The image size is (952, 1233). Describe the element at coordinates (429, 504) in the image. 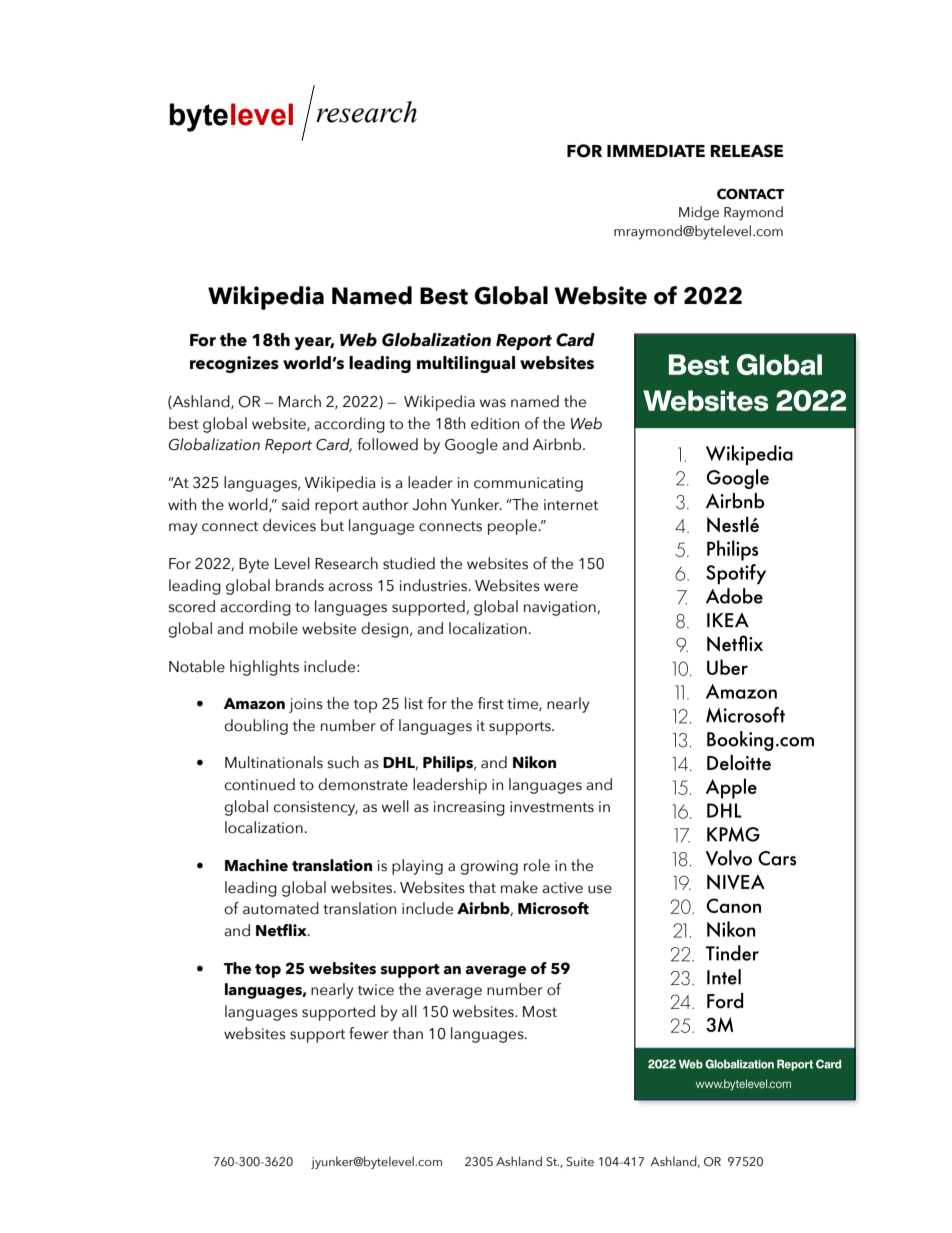

I see `John` at that location.
